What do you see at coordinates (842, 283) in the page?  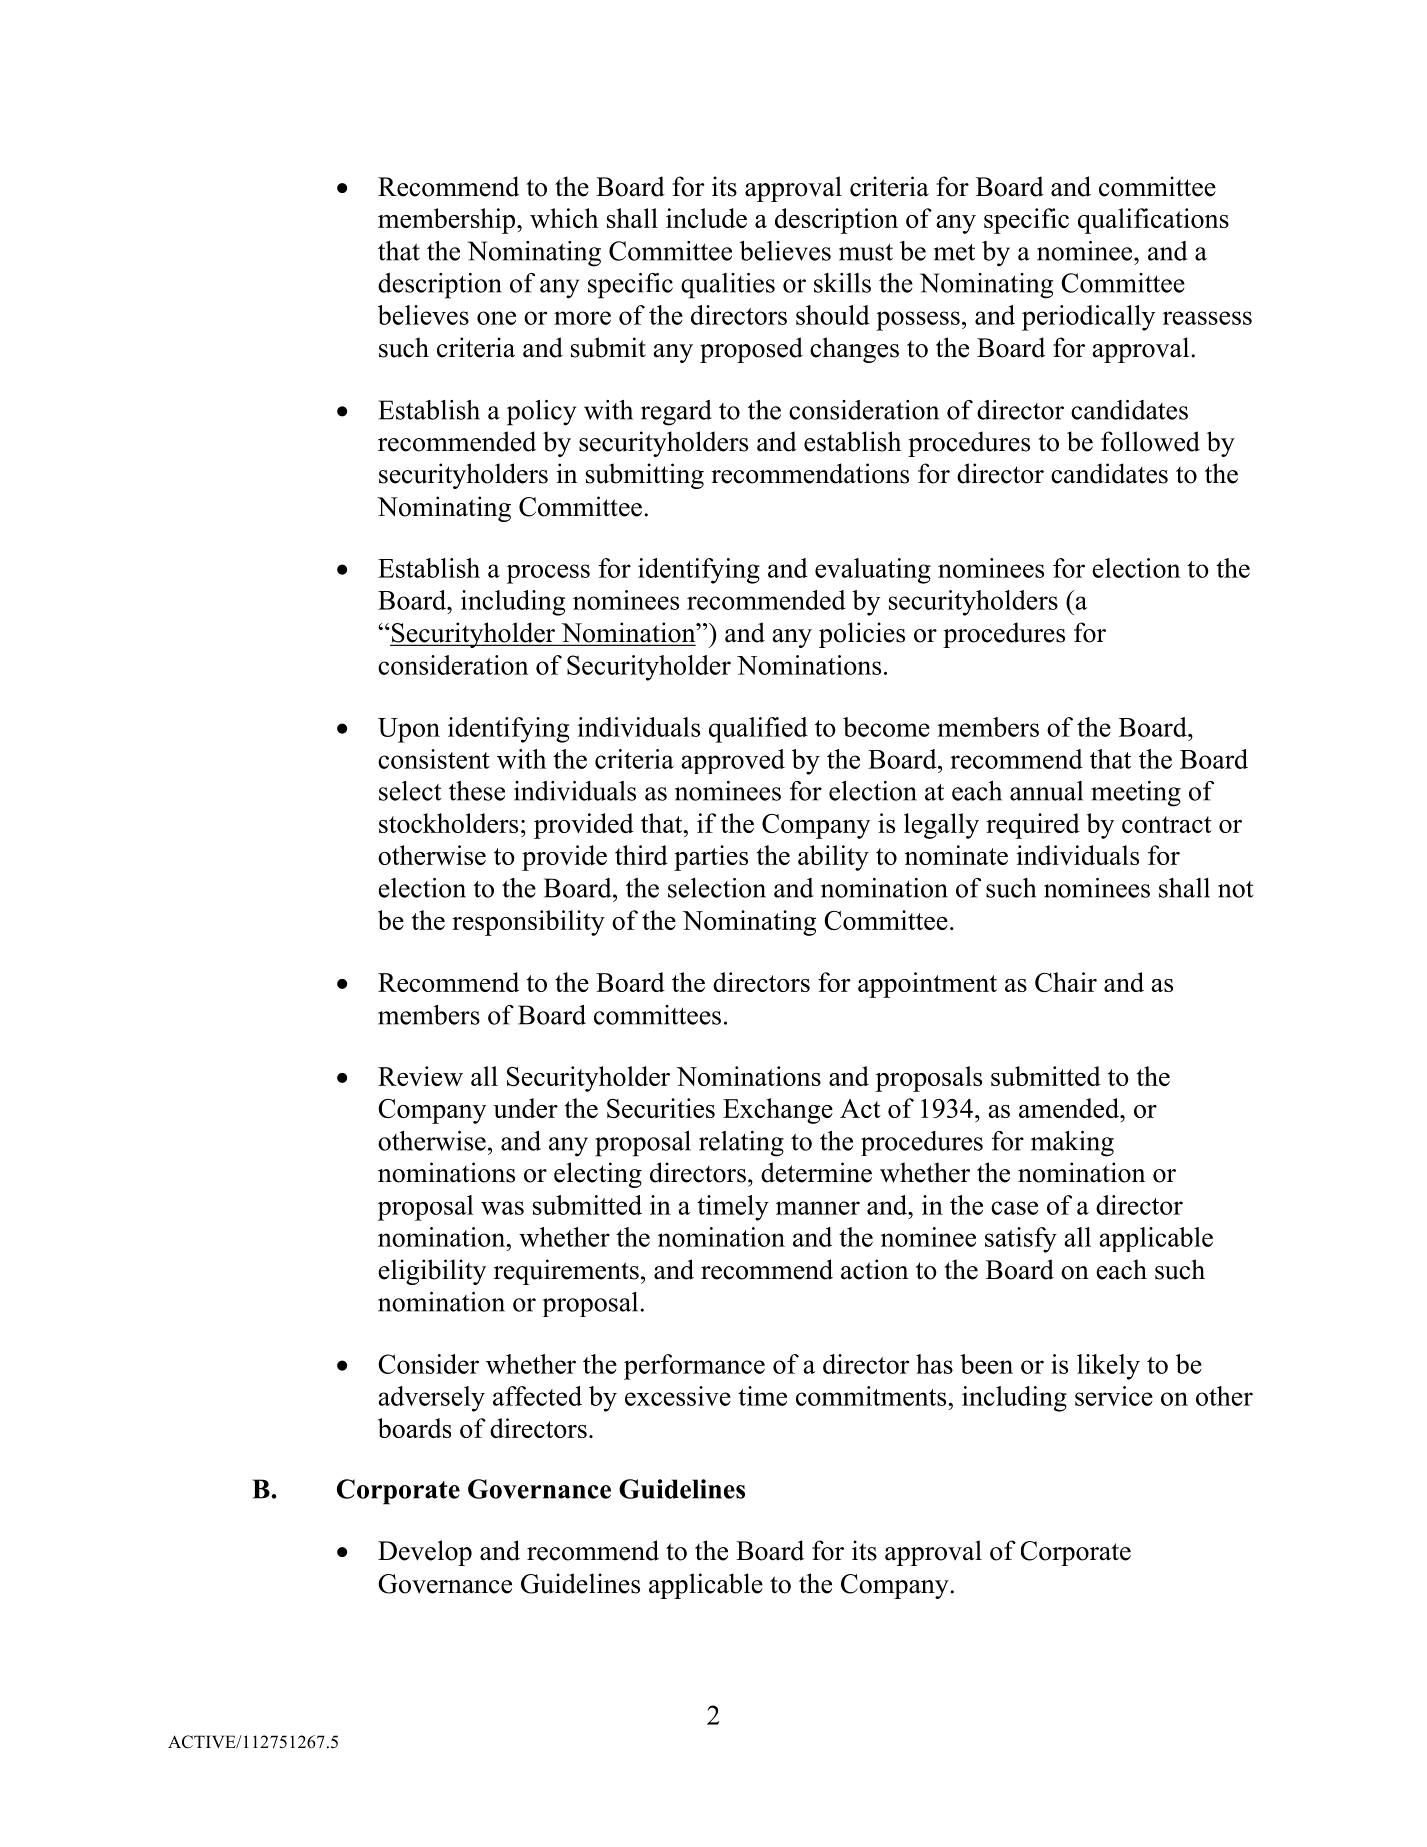 I see `skills` at bounding box center [842, 283].
